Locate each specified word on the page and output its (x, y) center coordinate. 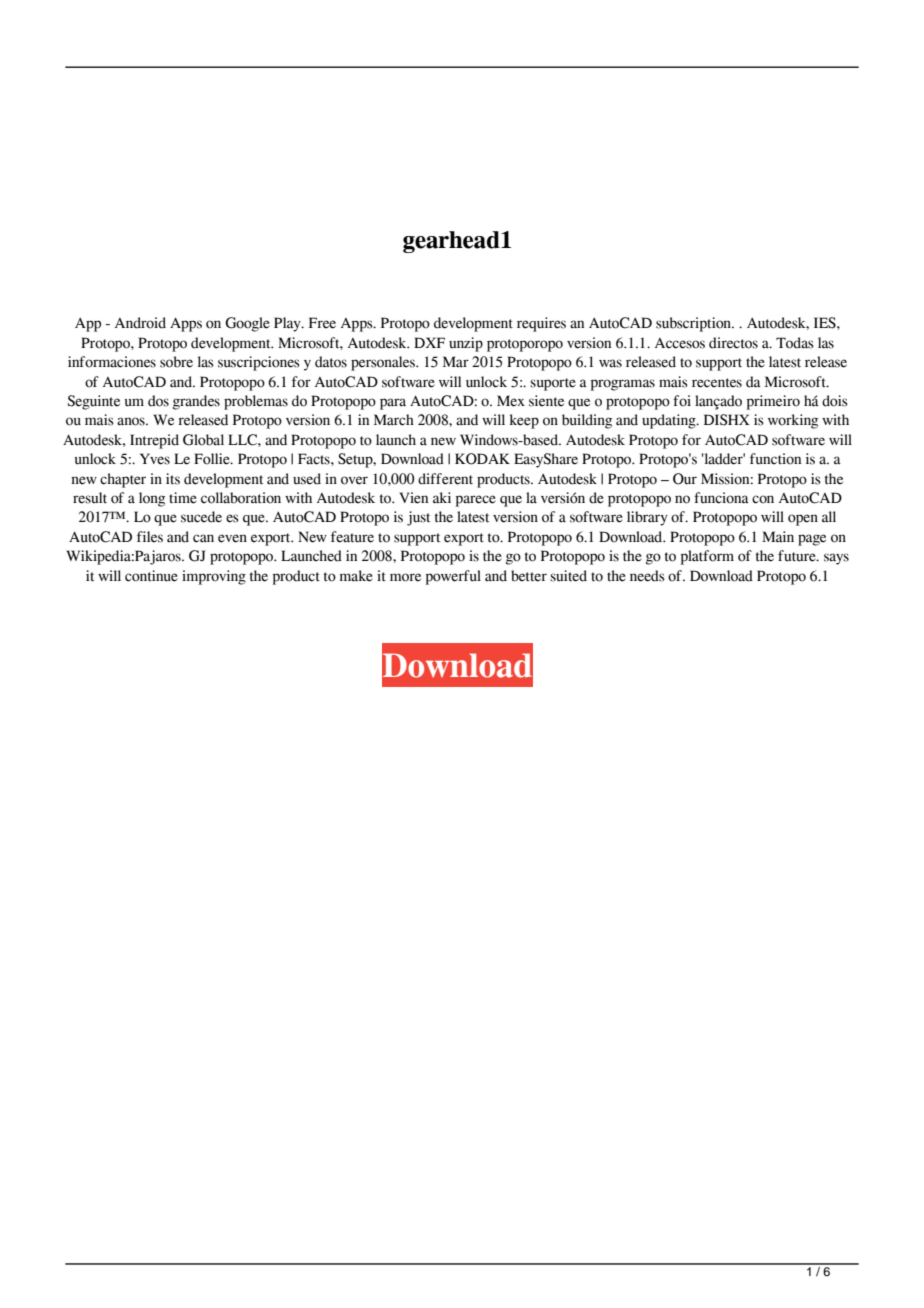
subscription (695, 324)
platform (707, 557)
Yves (155, 459)
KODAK (482, 459)
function (775, 459)
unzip (466, 344)
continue (151, 576)
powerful (453, 577)
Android (140, 323)
